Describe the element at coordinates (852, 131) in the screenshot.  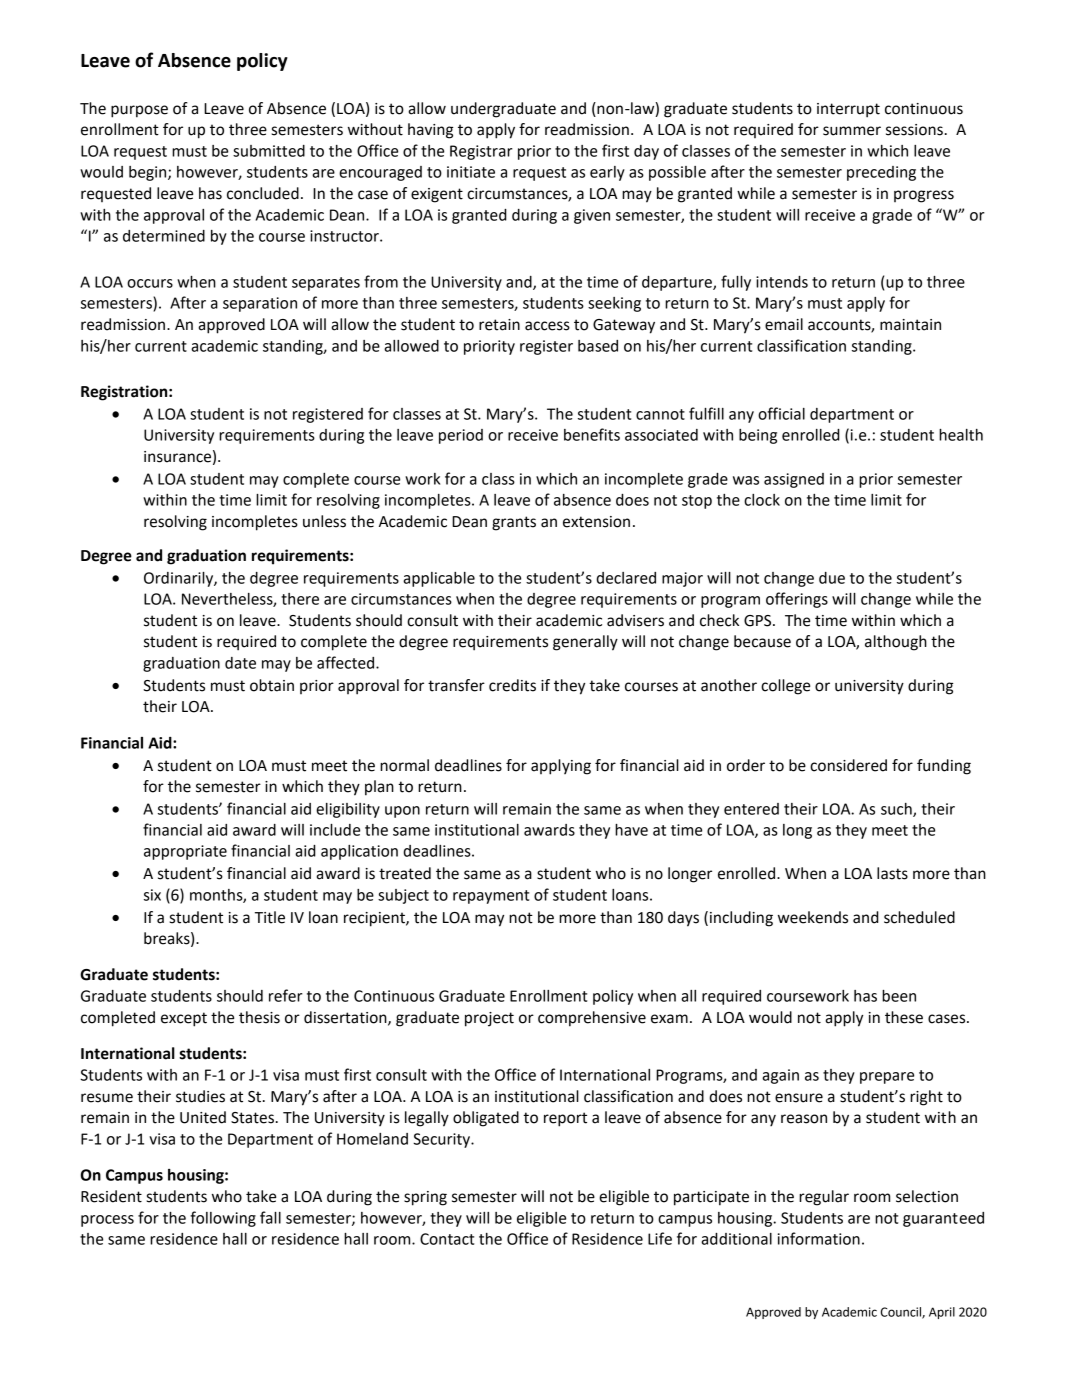
I see `summer` at that location.
